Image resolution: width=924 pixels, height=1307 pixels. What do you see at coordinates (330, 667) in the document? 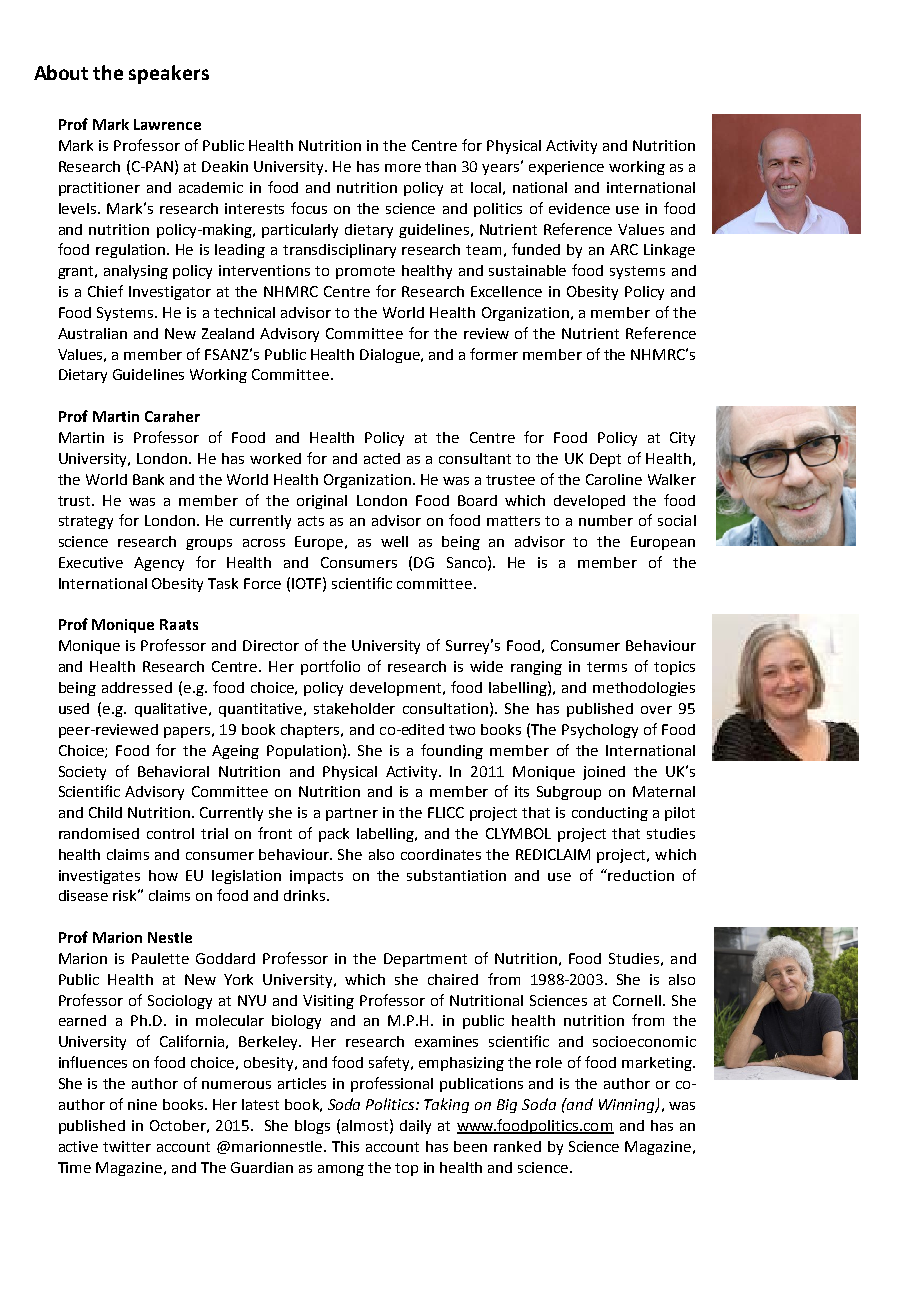
I see `portfolio` at bounding box center [330, 667].
